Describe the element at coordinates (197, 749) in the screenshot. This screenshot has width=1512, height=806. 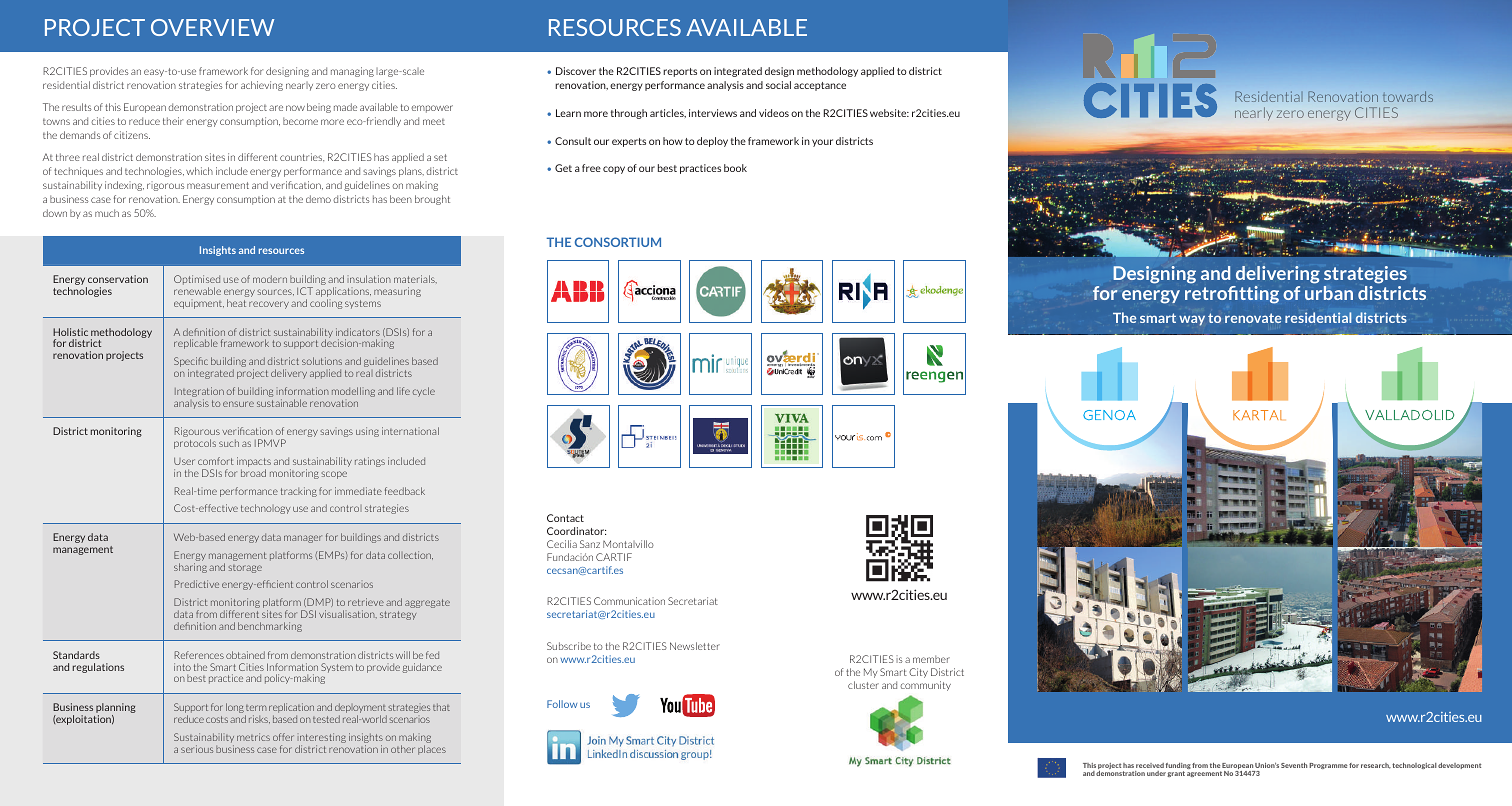
I see `serious` at that location.
